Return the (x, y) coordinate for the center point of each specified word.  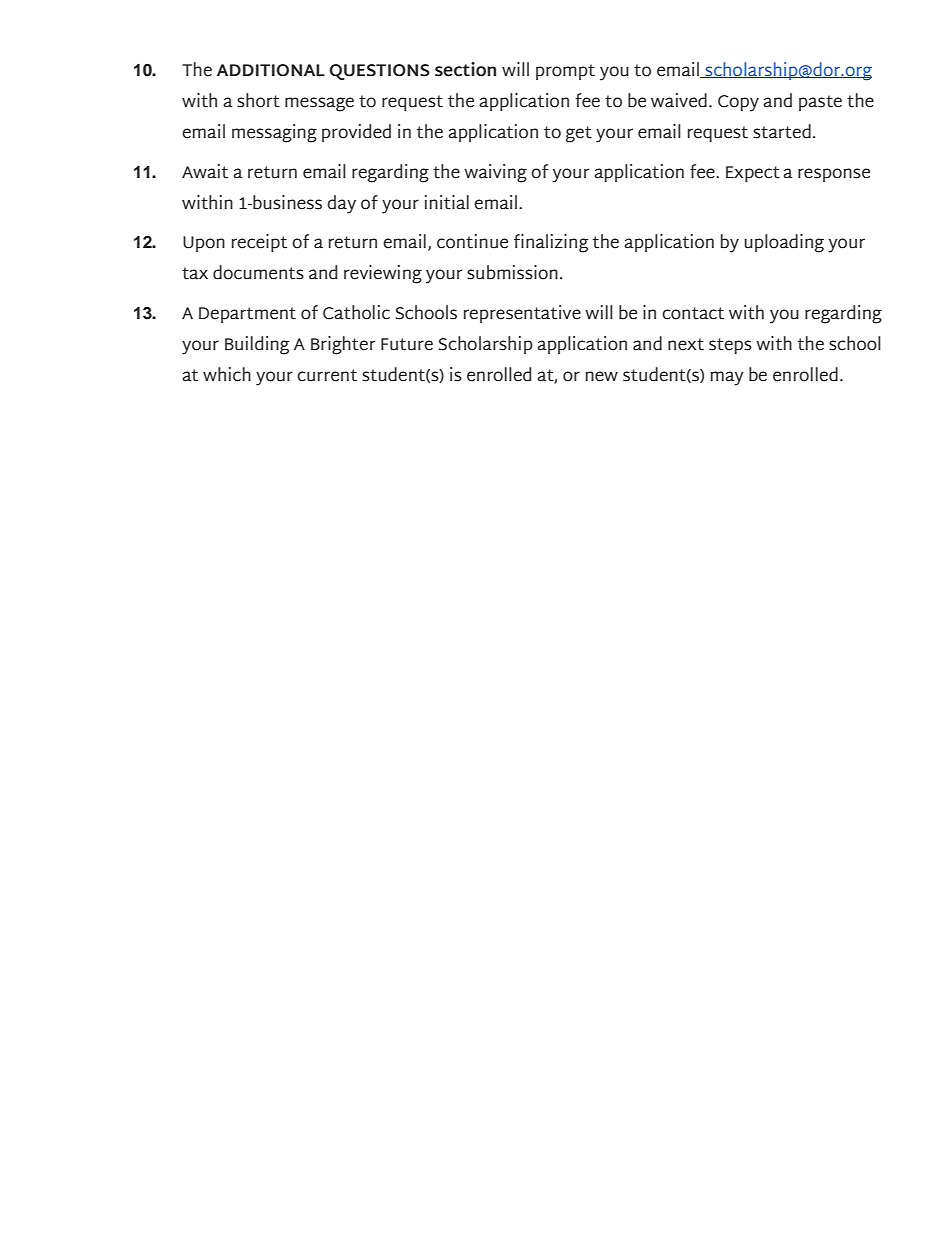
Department (247, 315)
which (227, 374)
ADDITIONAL (271, 70)
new (602, 376)
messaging (274, 133)
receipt (259, 243)
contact (693, 313)
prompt (565, 72)
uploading (784, 243)
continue (472, 241)
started (782, 131)
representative (522, 314)
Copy (738, 103)
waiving (495, 173)
